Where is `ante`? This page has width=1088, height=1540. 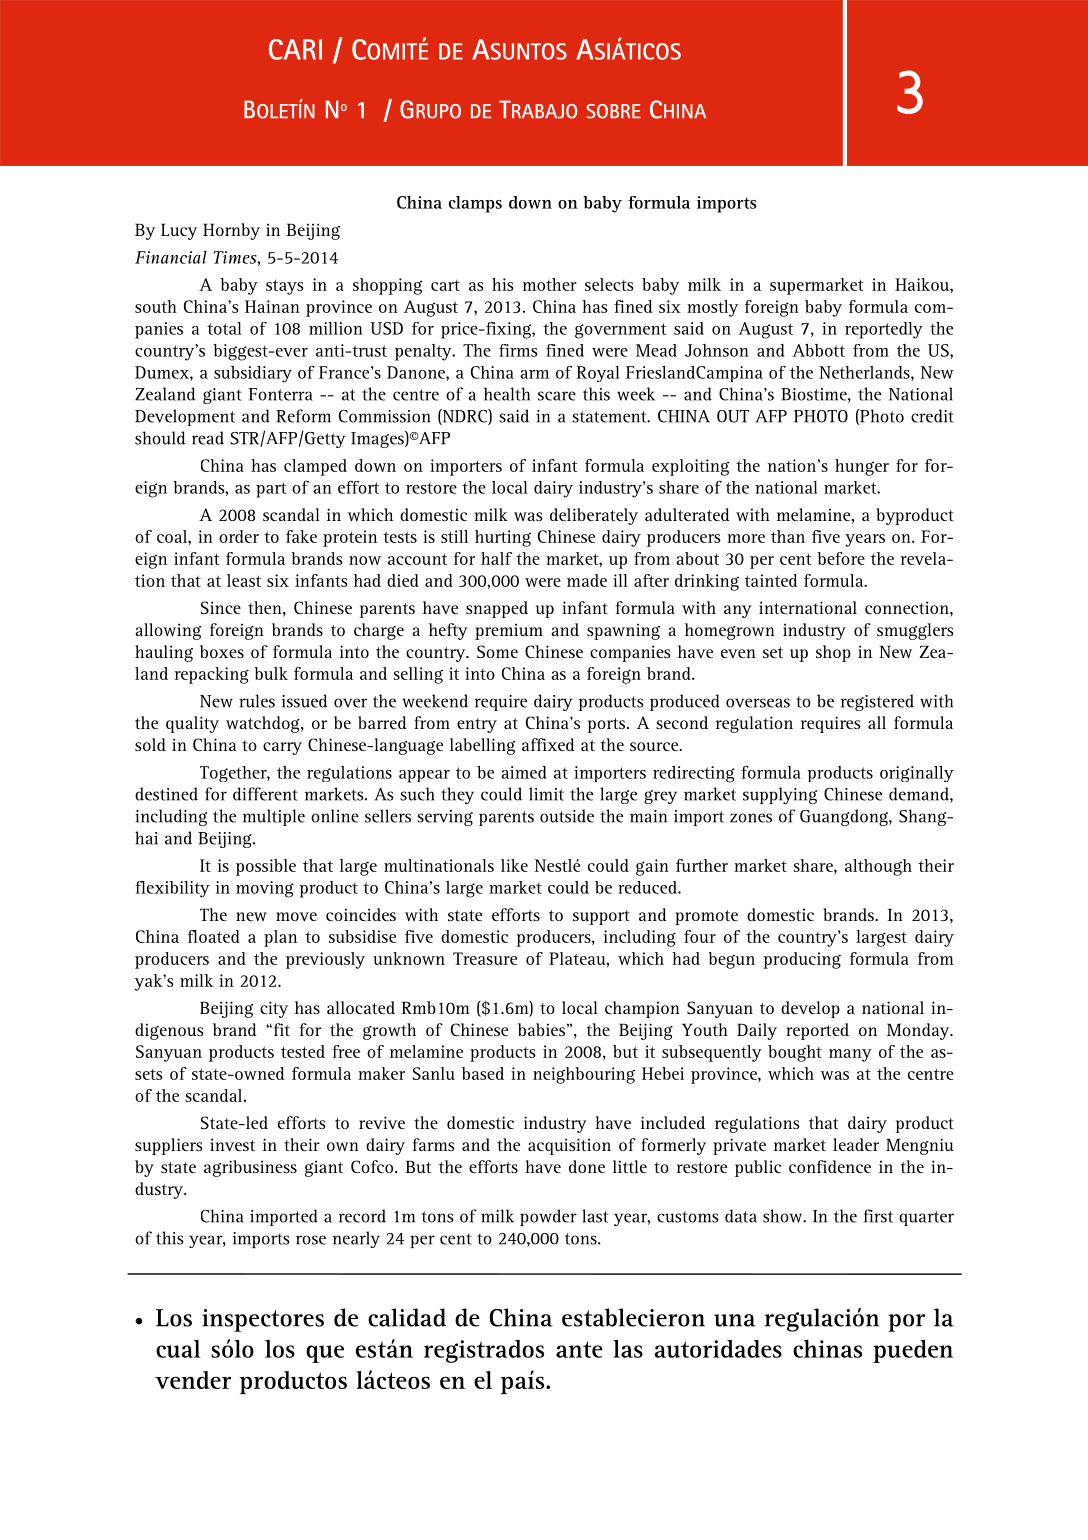 ante is located at coordinates (579, 1349).
